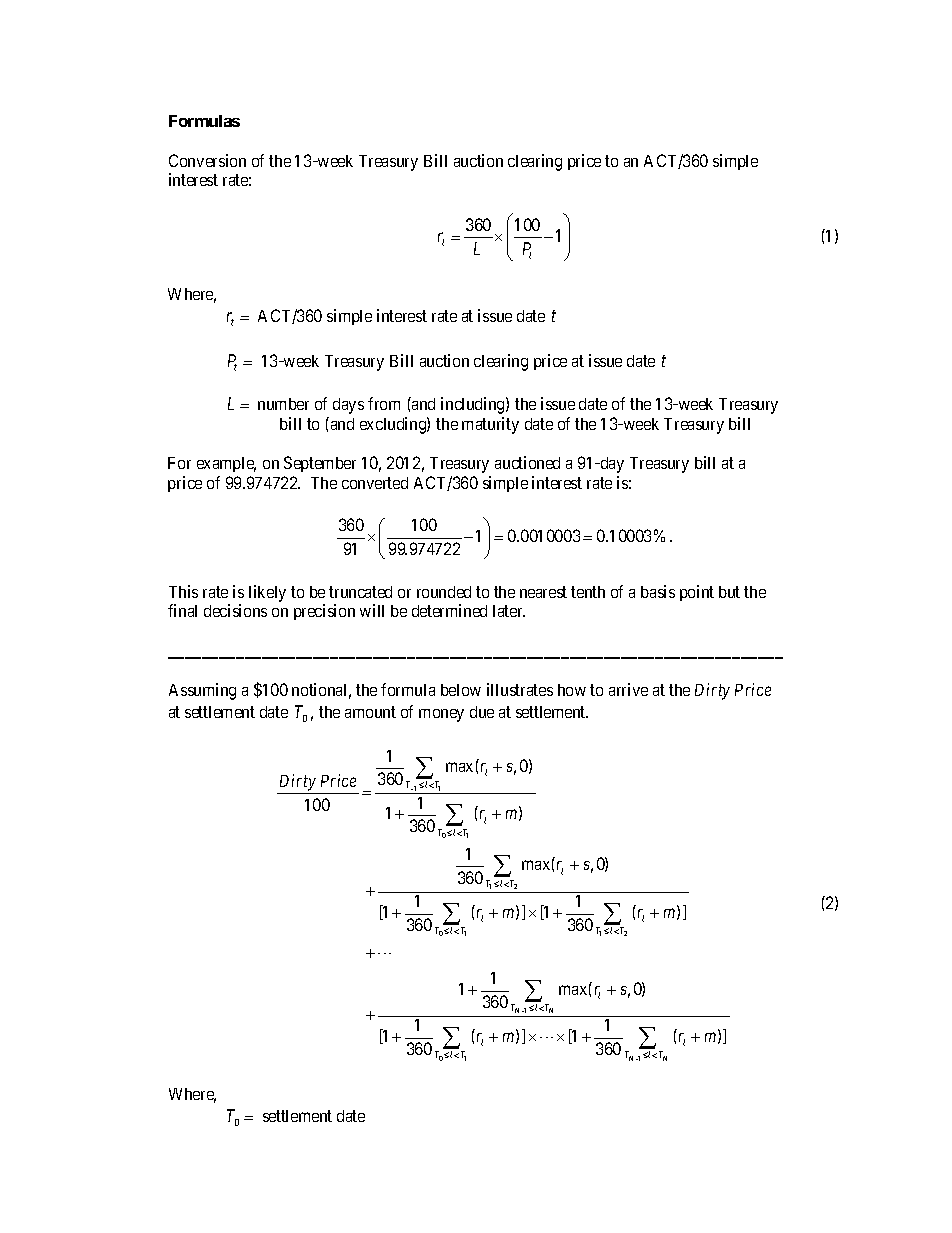 The height and width of the screenshot is (1233, 952). What do you see at coordinates (444, 592) in the screenshot?
I see `rounded` at bounding box center [444, 592].
